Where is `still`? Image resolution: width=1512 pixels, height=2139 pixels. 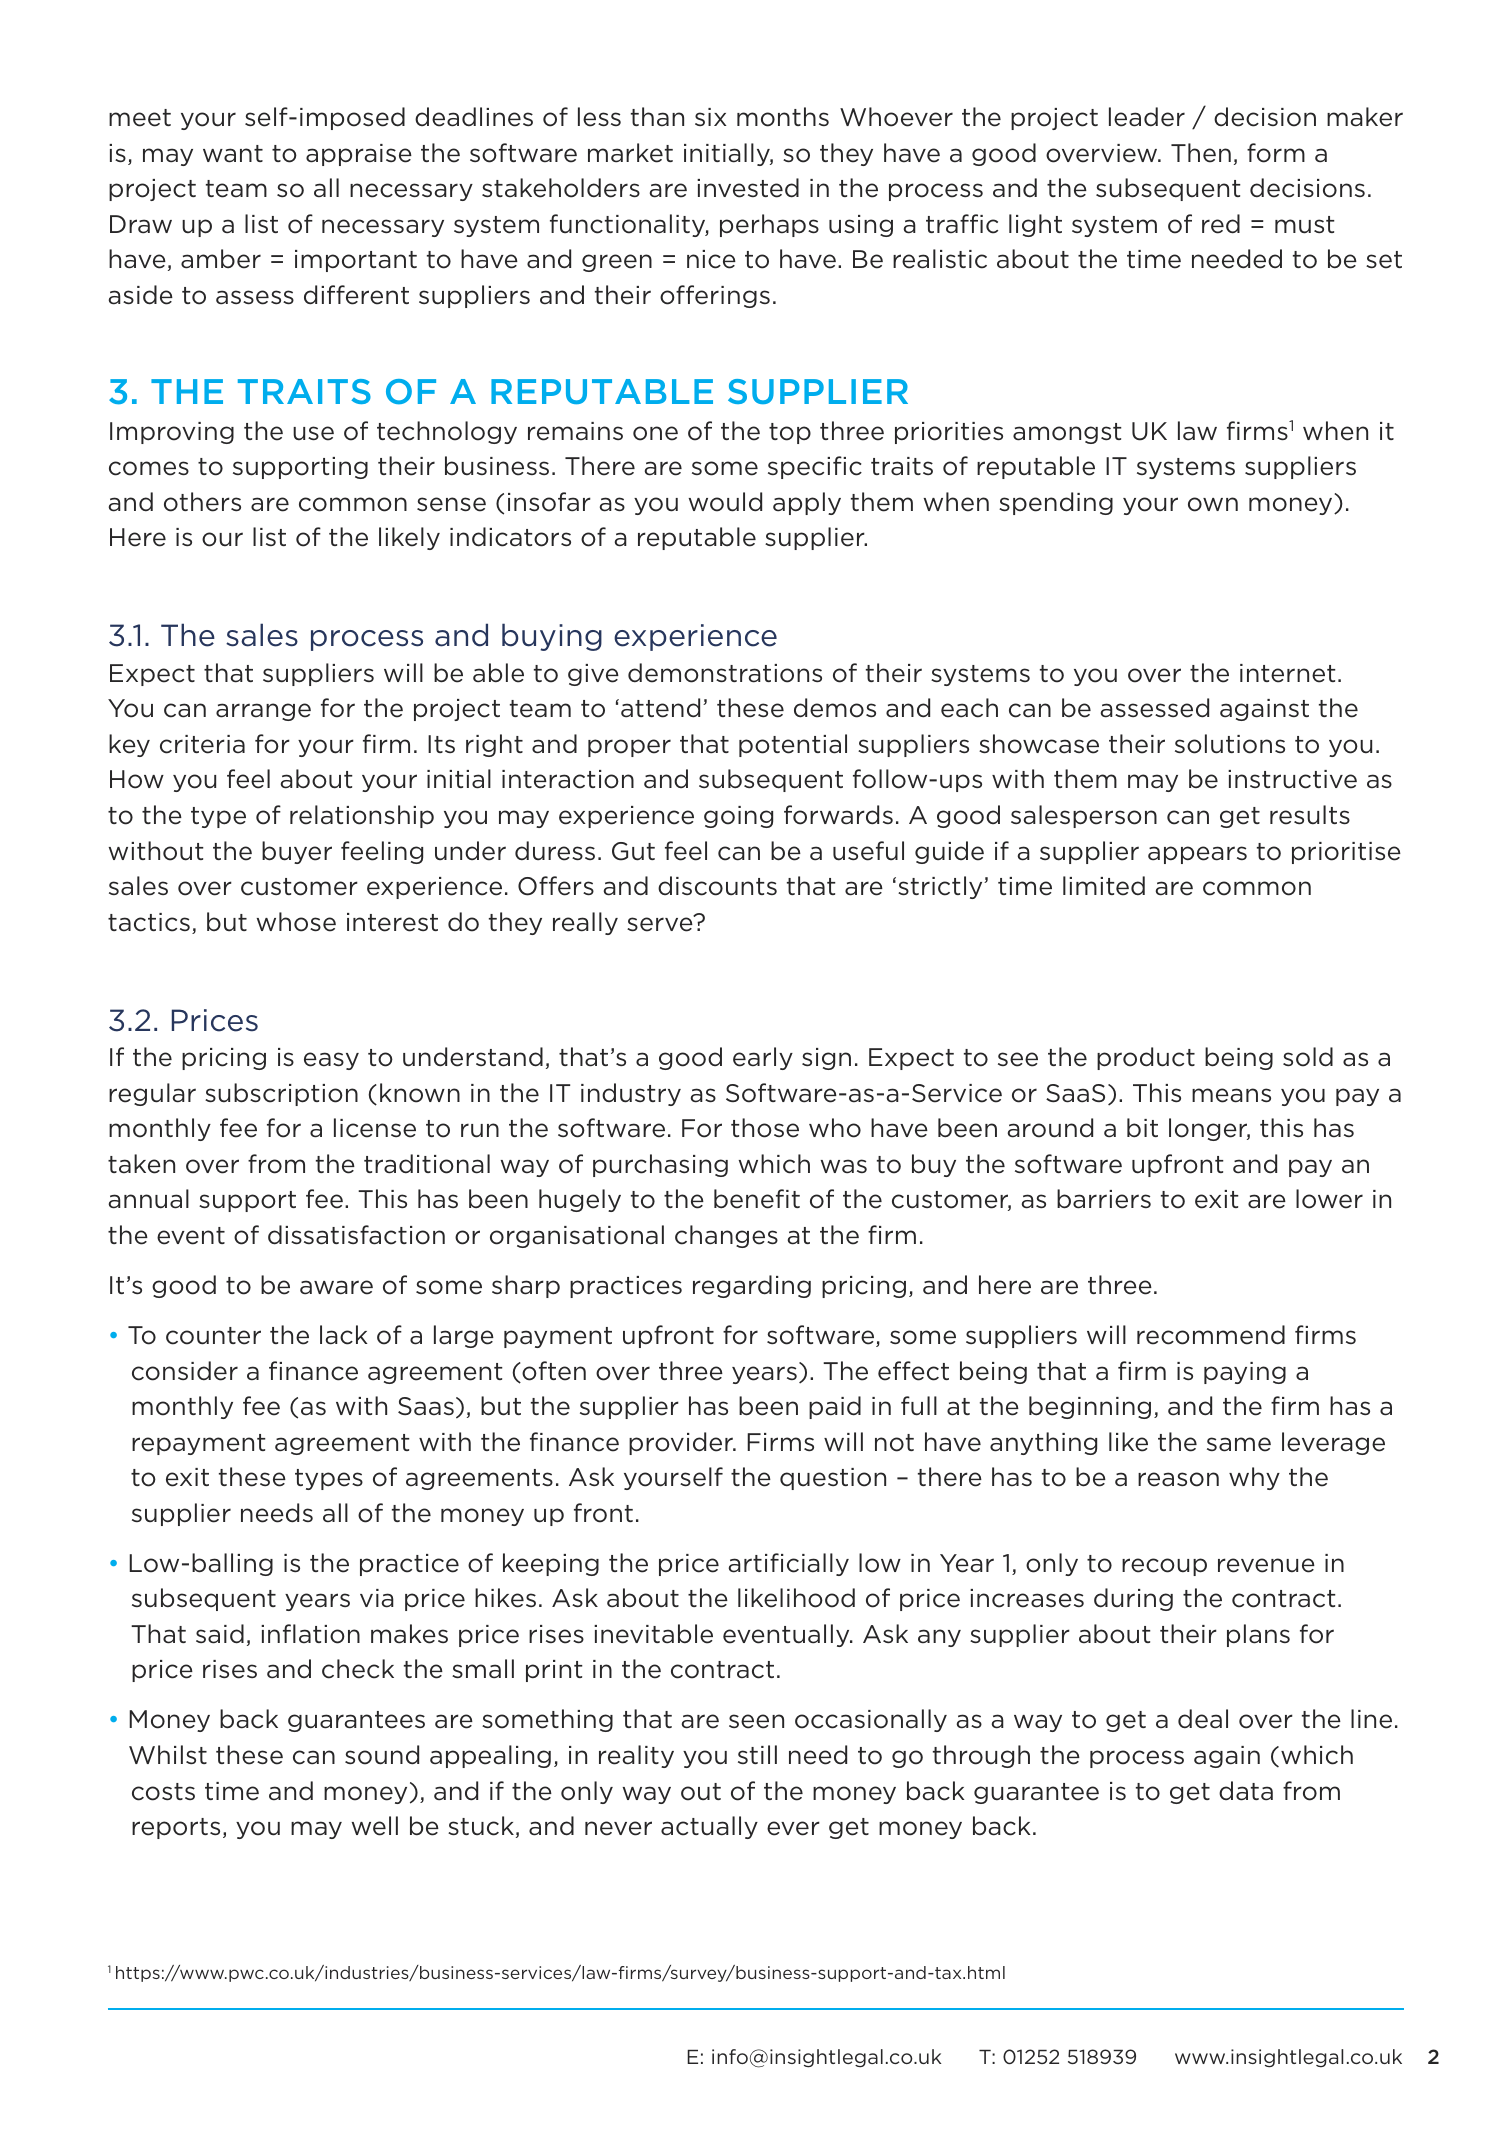 still is located at coordinates (757, 1754).
